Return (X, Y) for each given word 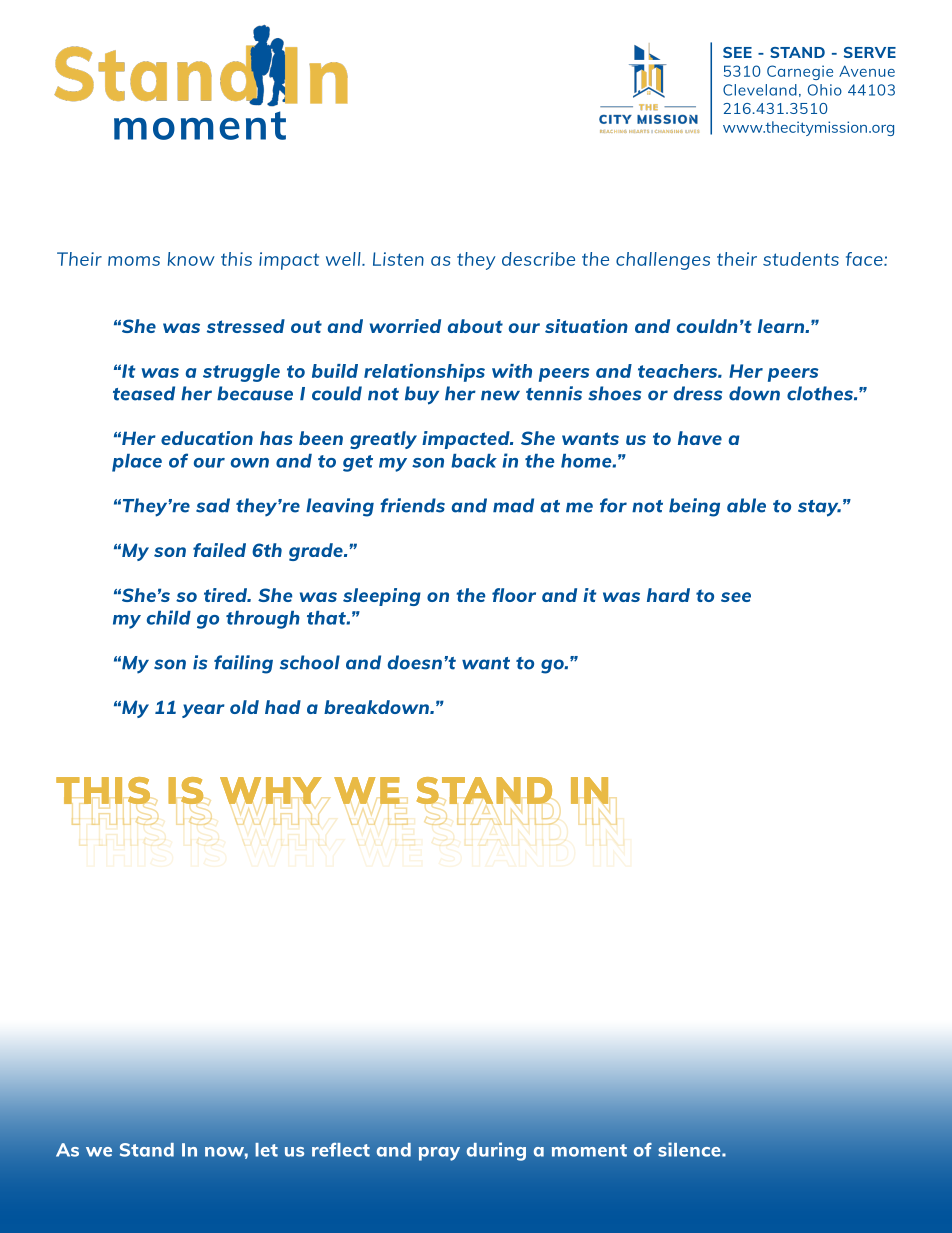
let (266, 1150)
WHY (271, 790)
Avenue (867, 71)
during (496, 1151)
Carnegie (800, 72)
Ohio (825, 90)
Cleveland (760, 90)
